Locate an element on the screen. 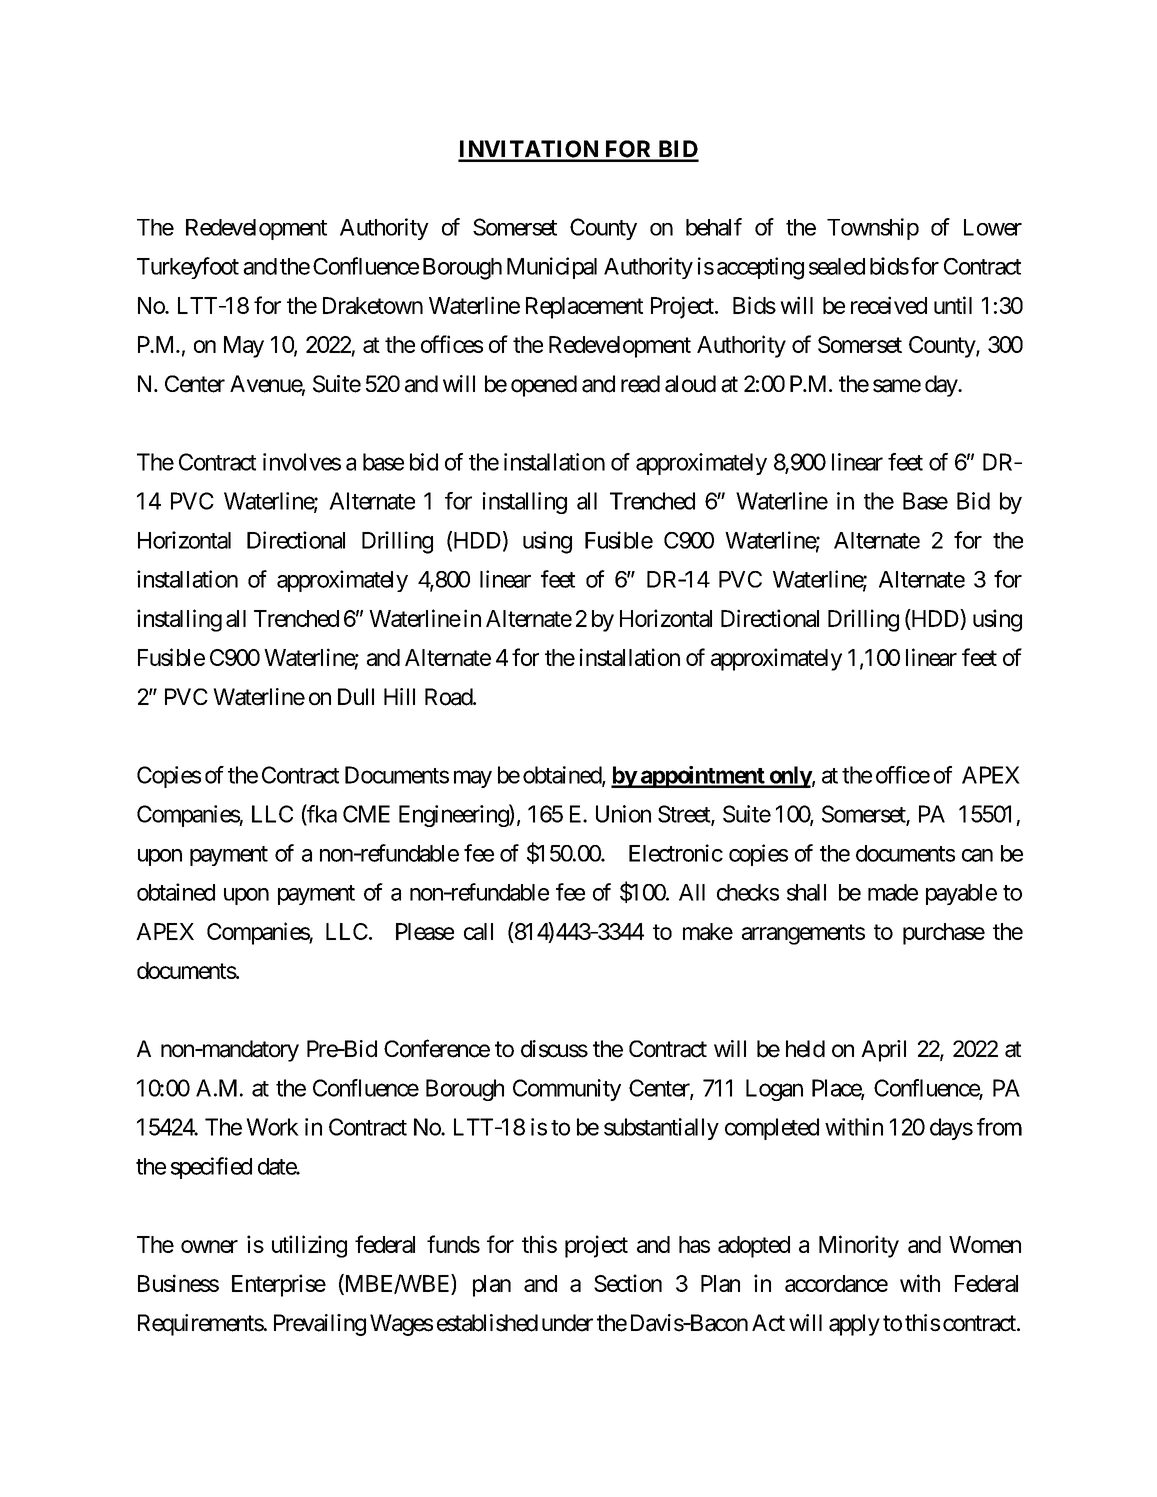  Municipal is located at coordinates (552, 268).
